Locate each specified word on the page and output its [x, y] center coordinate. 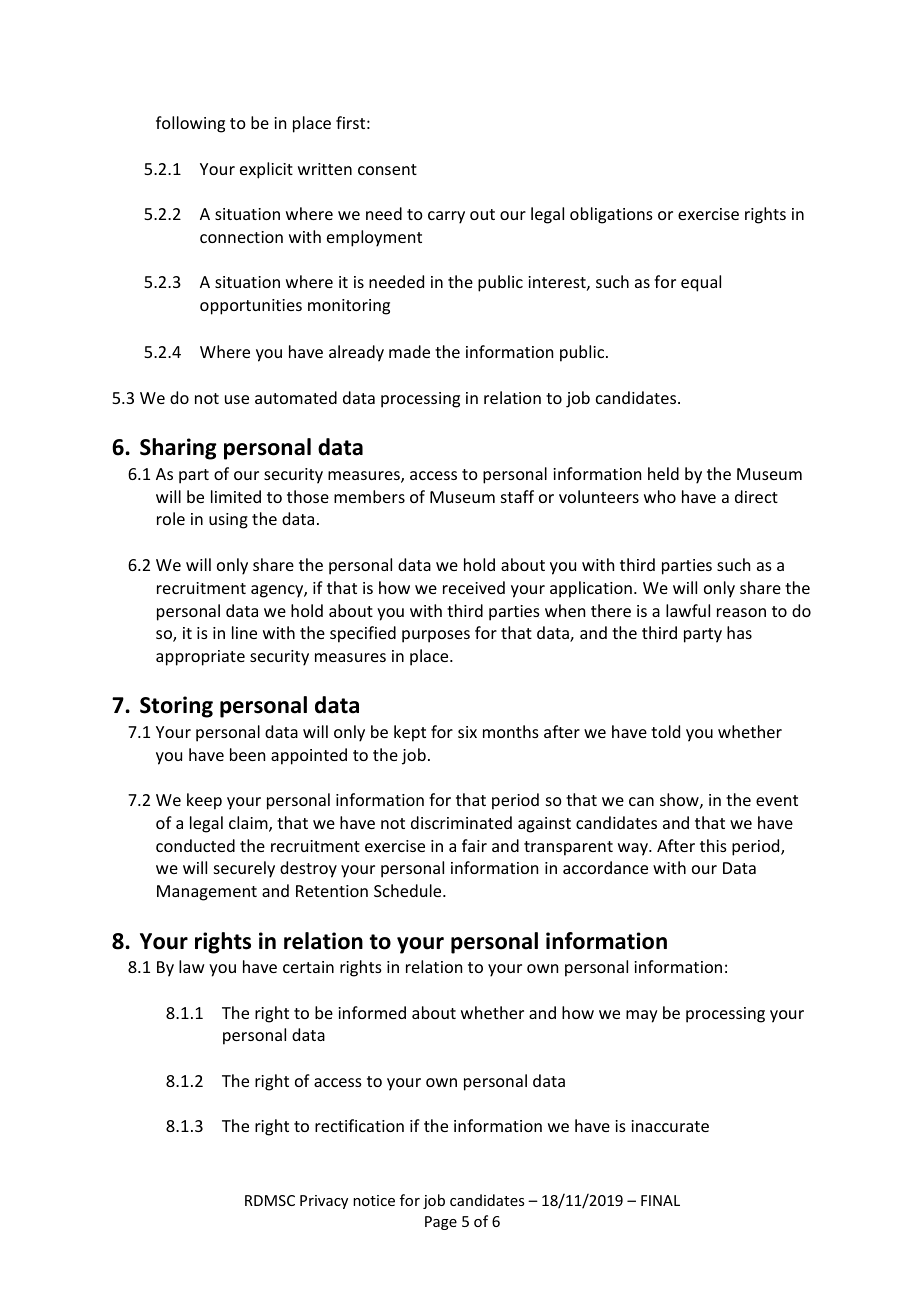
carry [446, 217]
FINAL [660, 1200]
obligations [611, 215]
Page [441, 1223]
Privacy [324, 1202]
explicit [266, 170]
